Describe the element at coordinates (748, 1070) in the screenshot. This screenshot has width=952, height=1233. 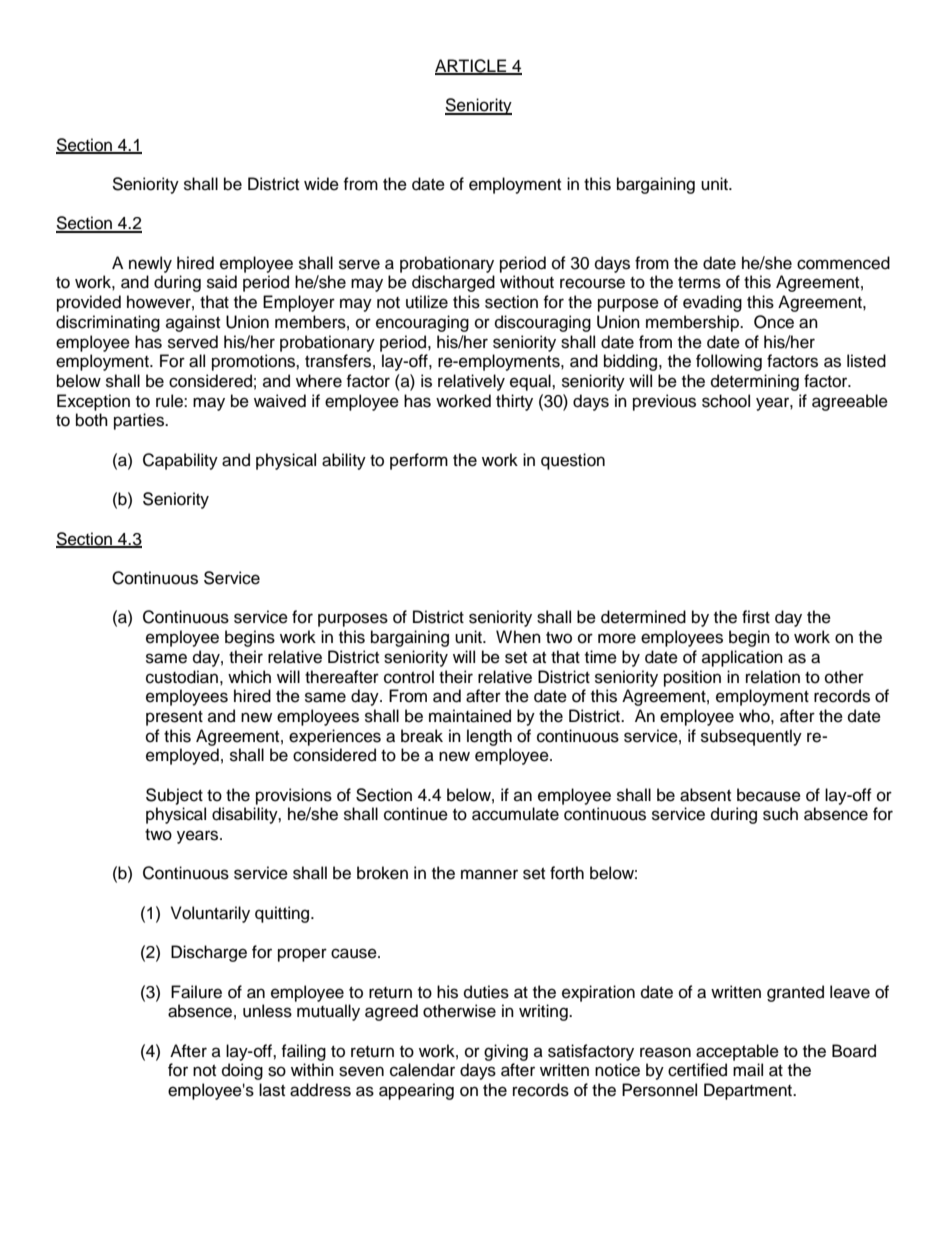
I see `mail` at that location.
